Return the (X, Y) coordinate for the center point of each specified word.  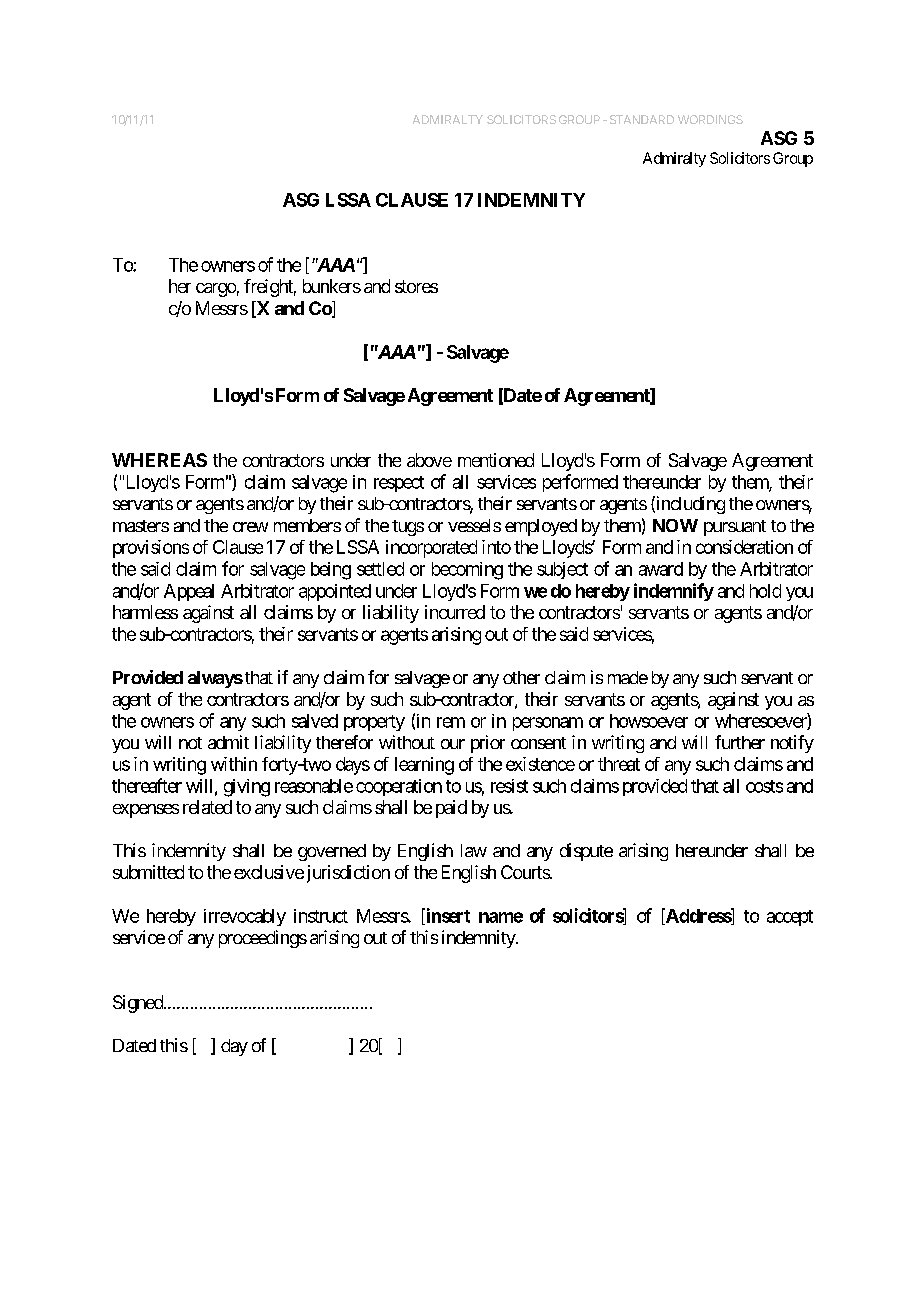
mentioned (496, 460)
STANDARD (642, 119)
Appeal (189, 592)
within (234, 764)
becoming (467, 571)
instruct (321, 916)
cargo (216, 290)
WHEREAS (159, 460)
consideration (744, 547)
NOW (675, 525)
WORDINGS (710, 119)
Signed (139, 1004)
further (740, 742)
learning (424, 766)
